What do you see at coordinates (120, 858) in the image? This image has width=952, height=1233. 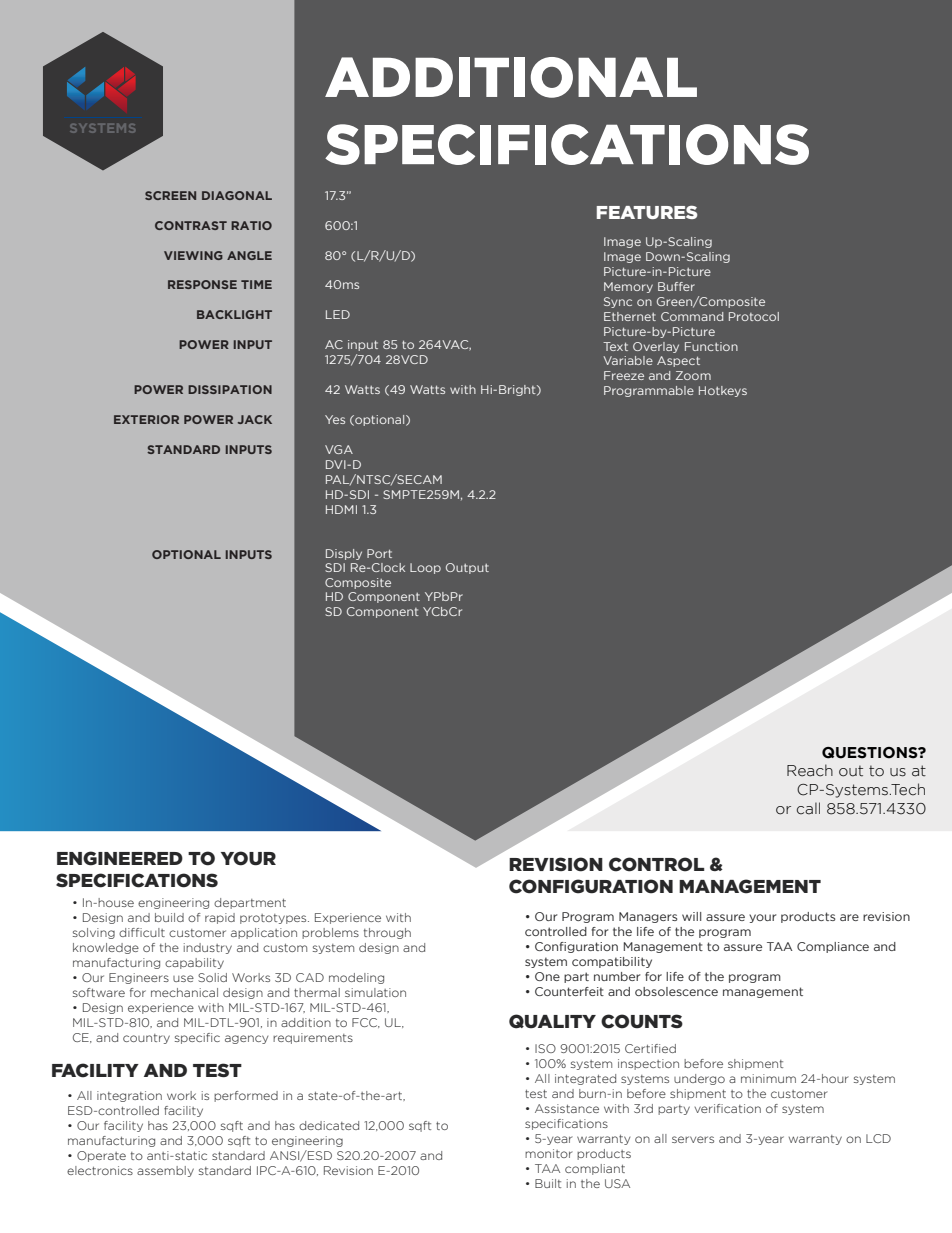 I see `ENGINEERED` at bounding box center [120, 858].
